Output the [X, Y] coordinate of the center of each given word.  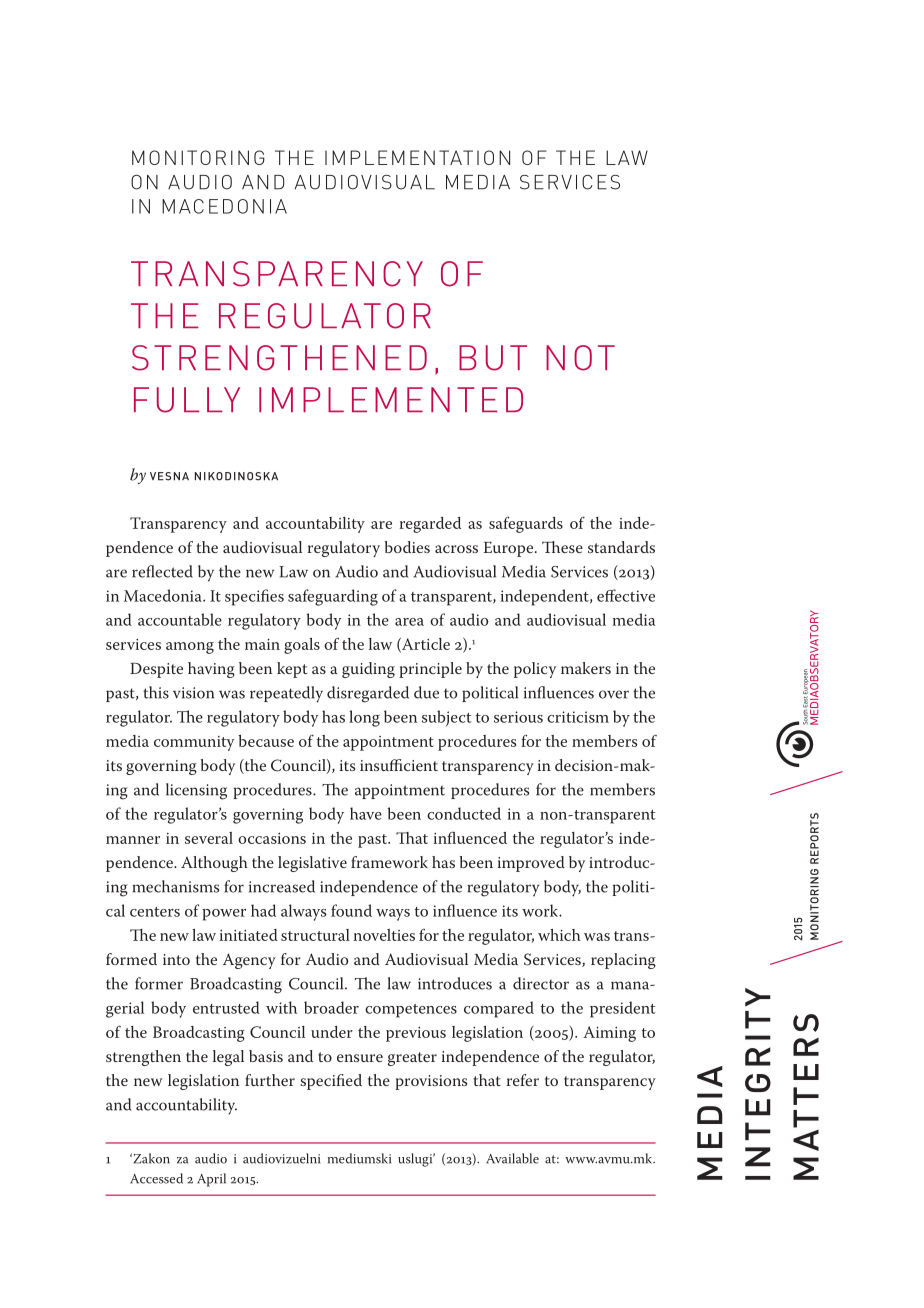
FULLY [187, 400]
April [211, 1180]
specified [331, 1082]
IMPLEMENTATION [417, 157]
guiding [368, 670]
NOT [580, 358]
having [211, 670]
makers [586, 668]
